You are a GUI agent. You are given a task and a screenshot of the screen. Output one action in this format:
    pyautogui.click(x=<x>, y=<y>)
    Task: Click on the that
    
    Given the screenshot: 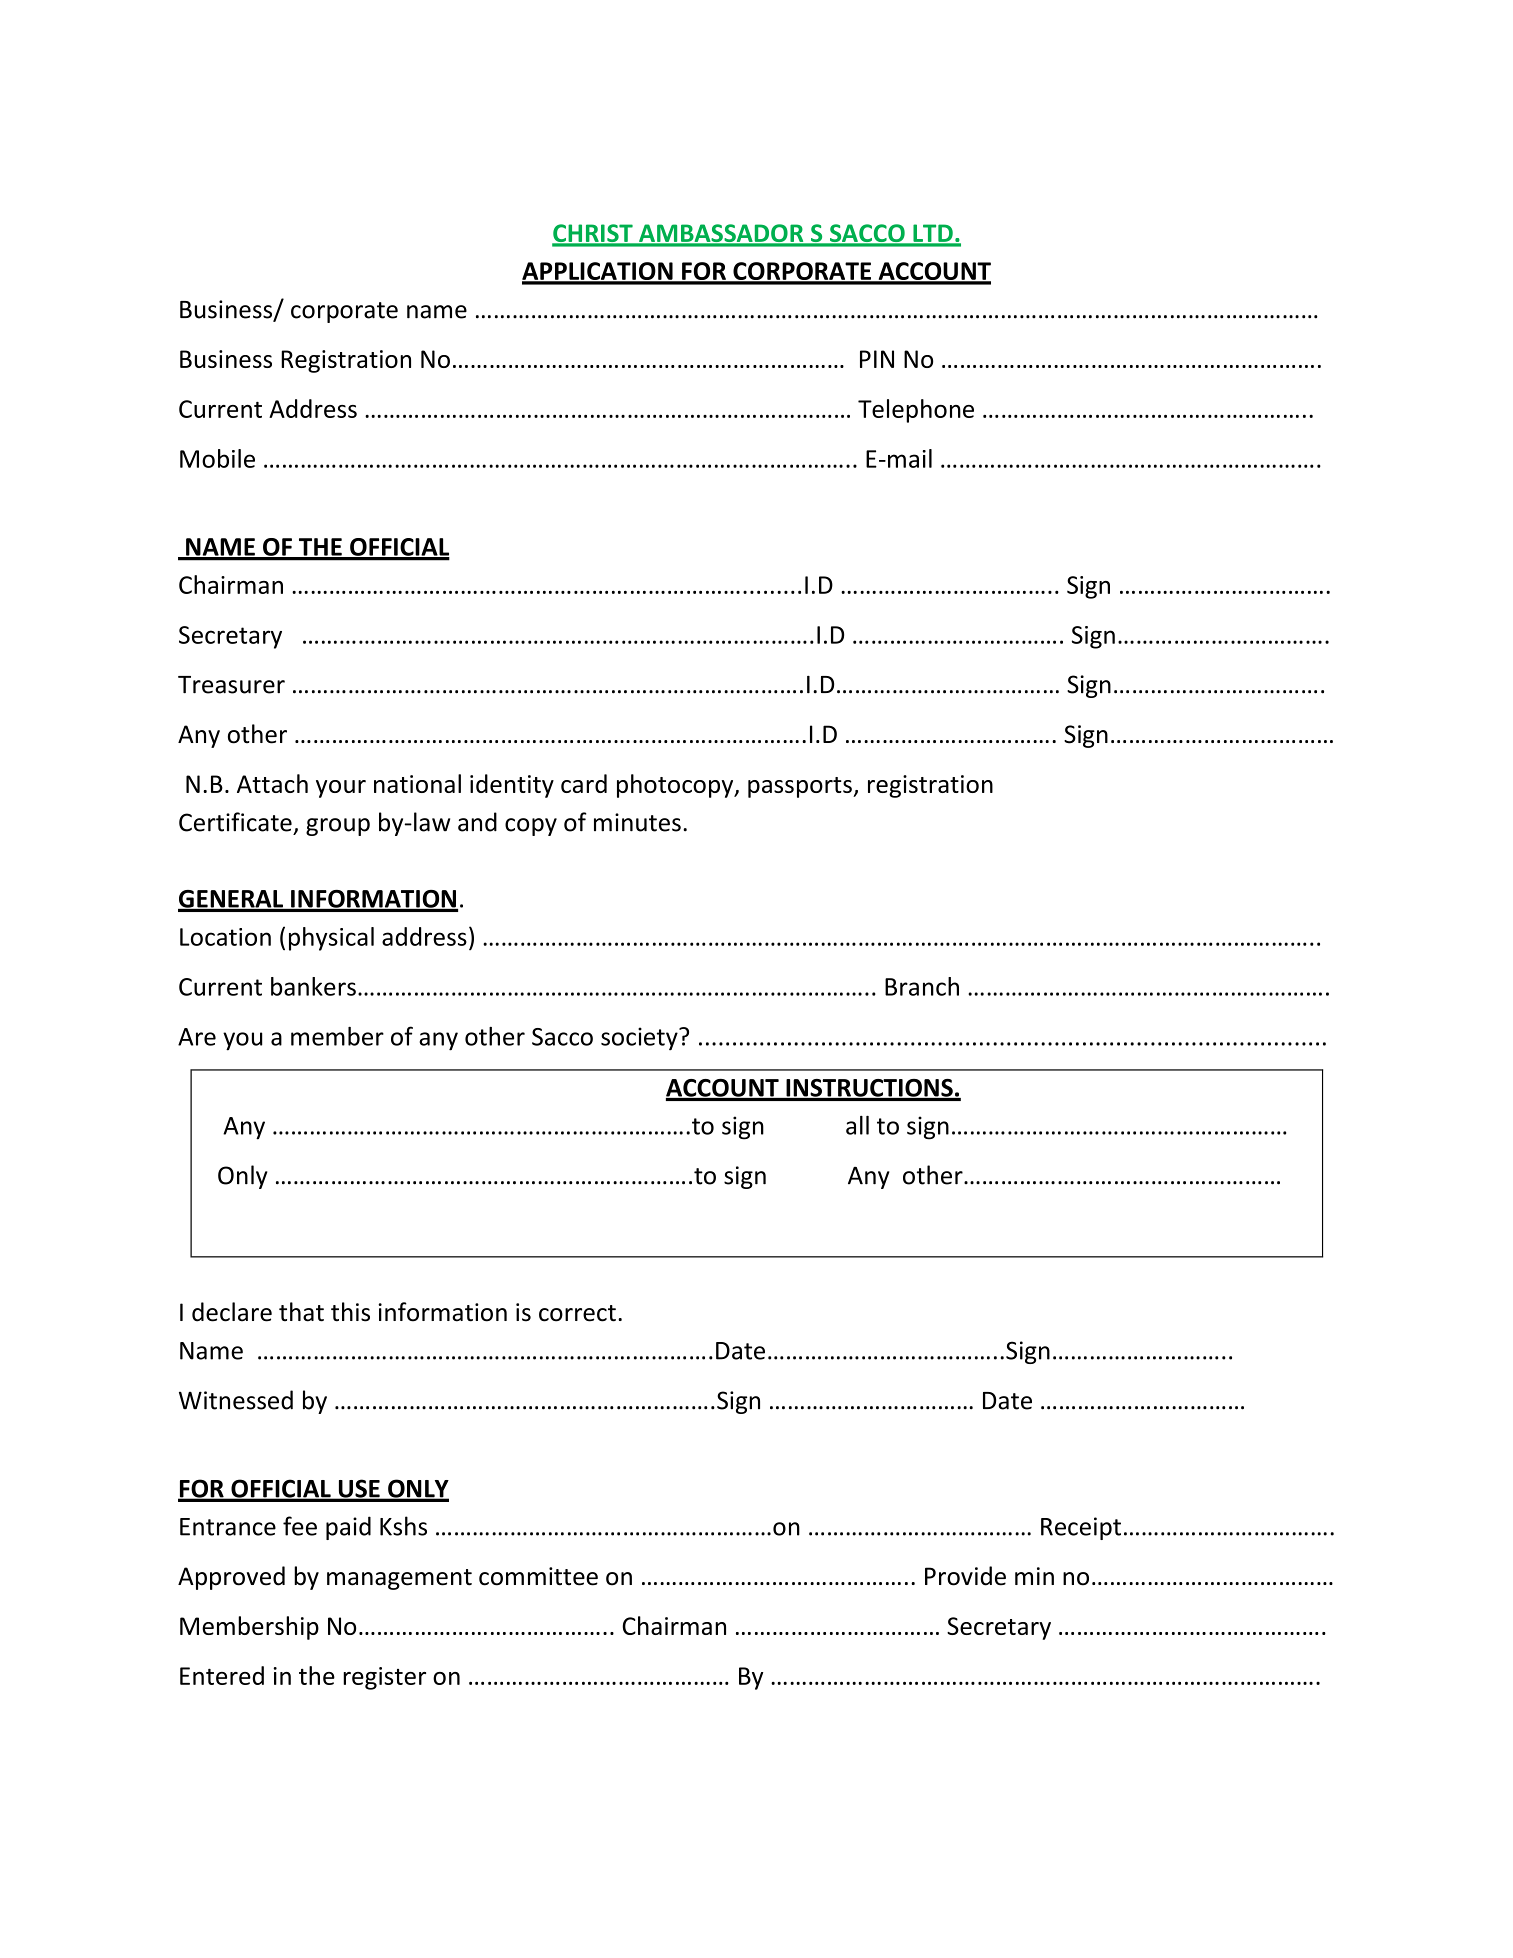 What is the action you would take?
    pyautogui.click(x=301, y=1312)
